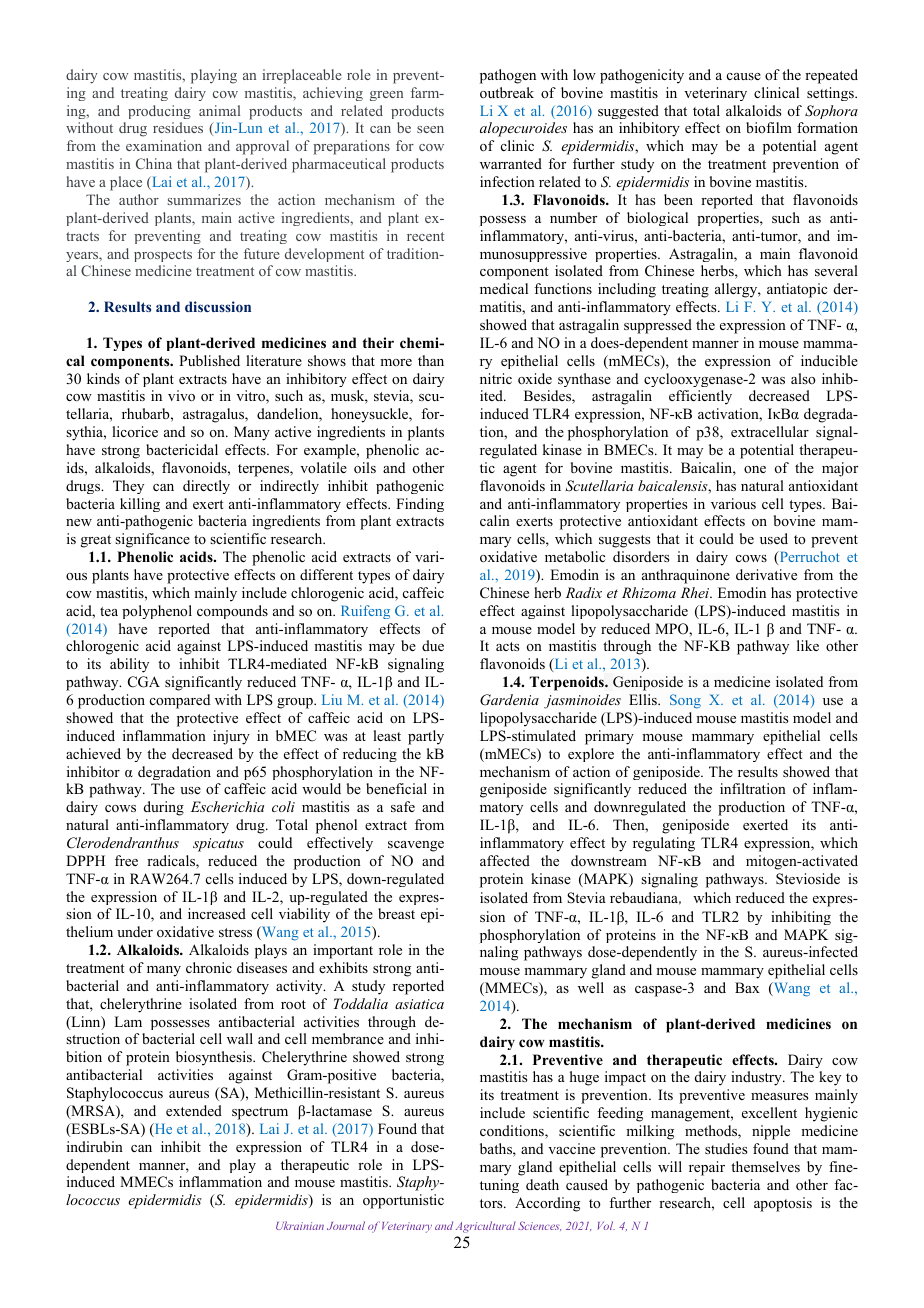  I want to click on chronic, so click(209, 967).
